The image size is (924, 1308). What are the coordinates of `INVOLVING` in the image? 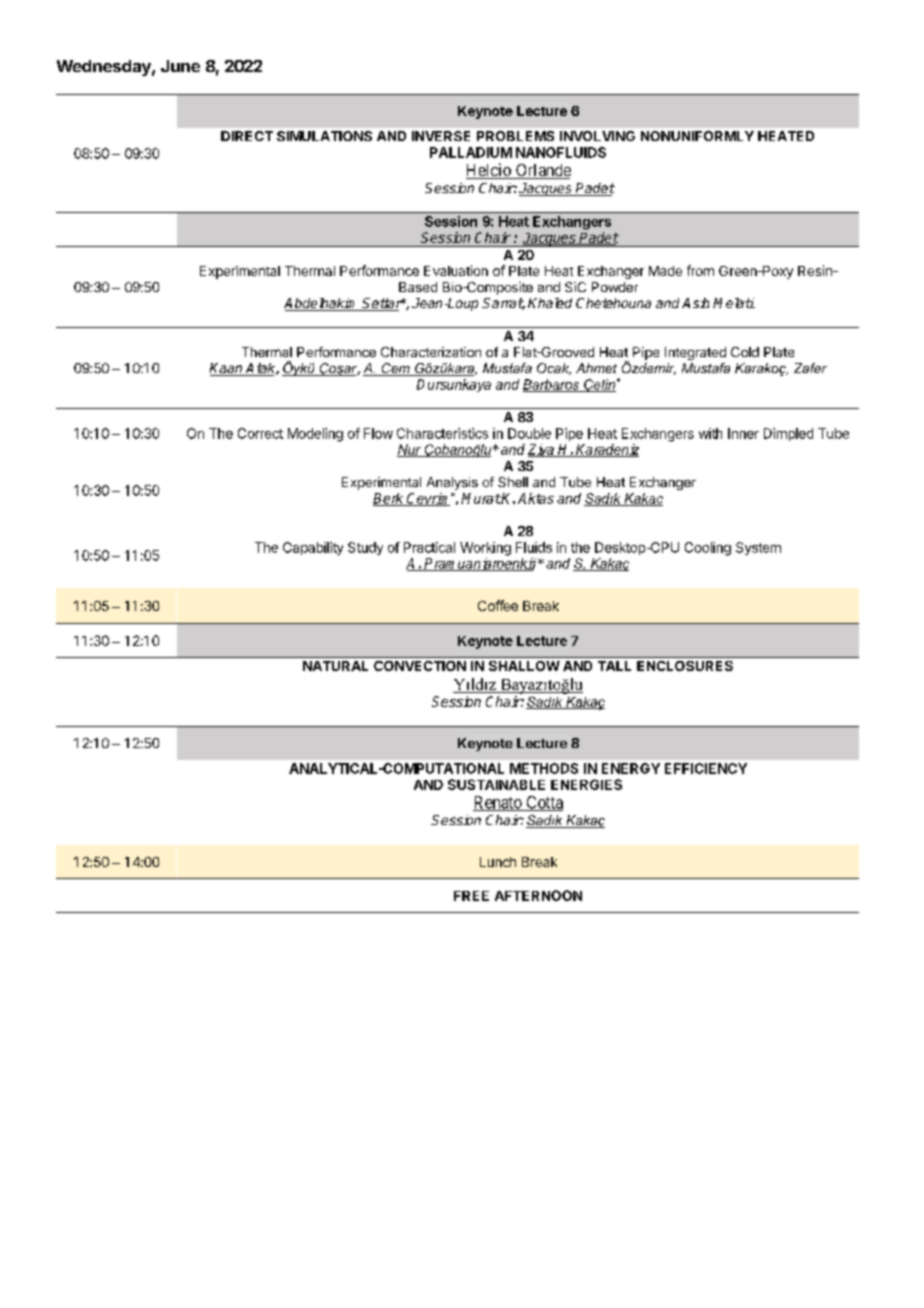 It's located at (597, 136).
